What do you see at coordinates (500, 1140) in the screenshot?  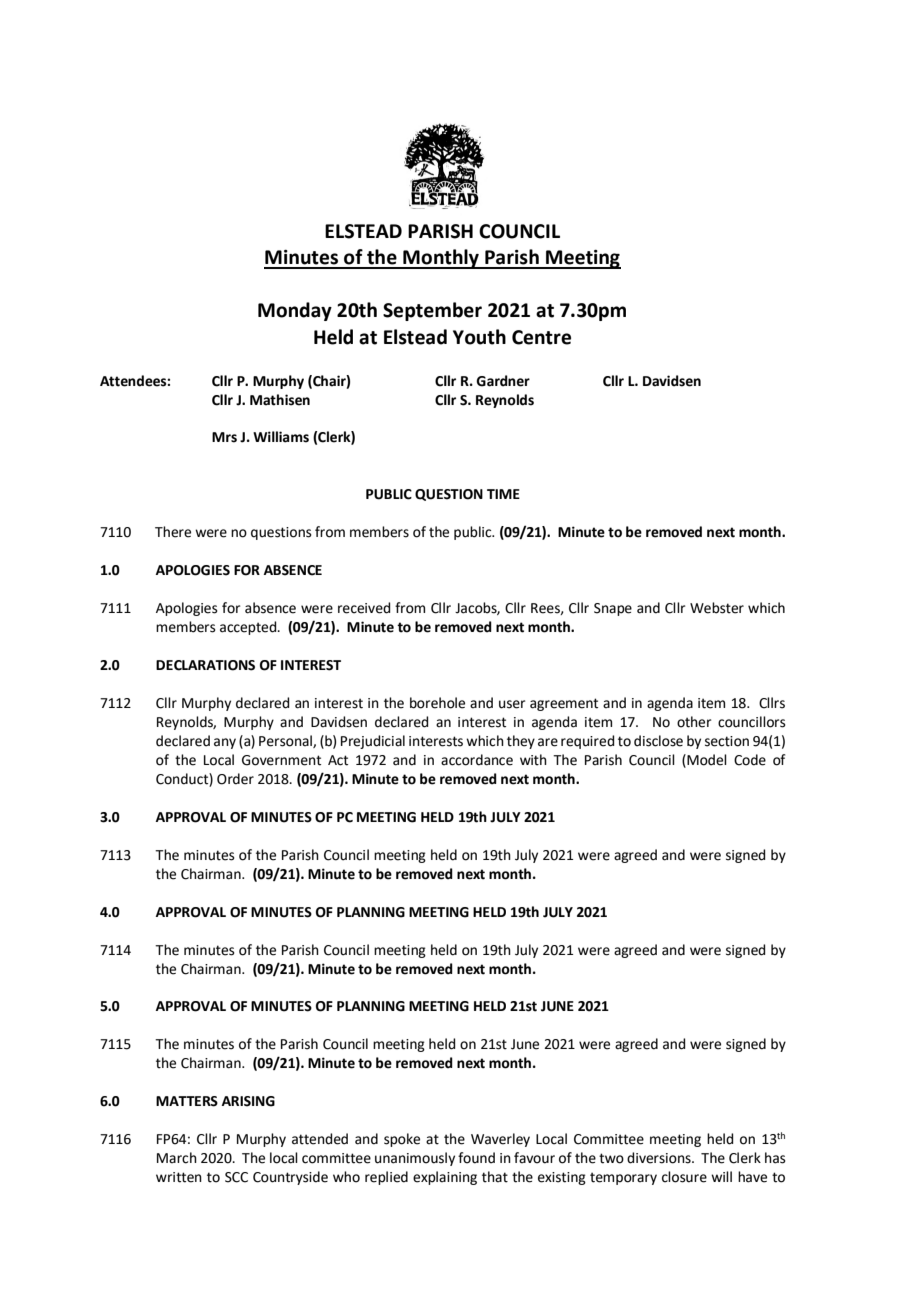 I see `Waverley` at bounding box center [500, 1140].
